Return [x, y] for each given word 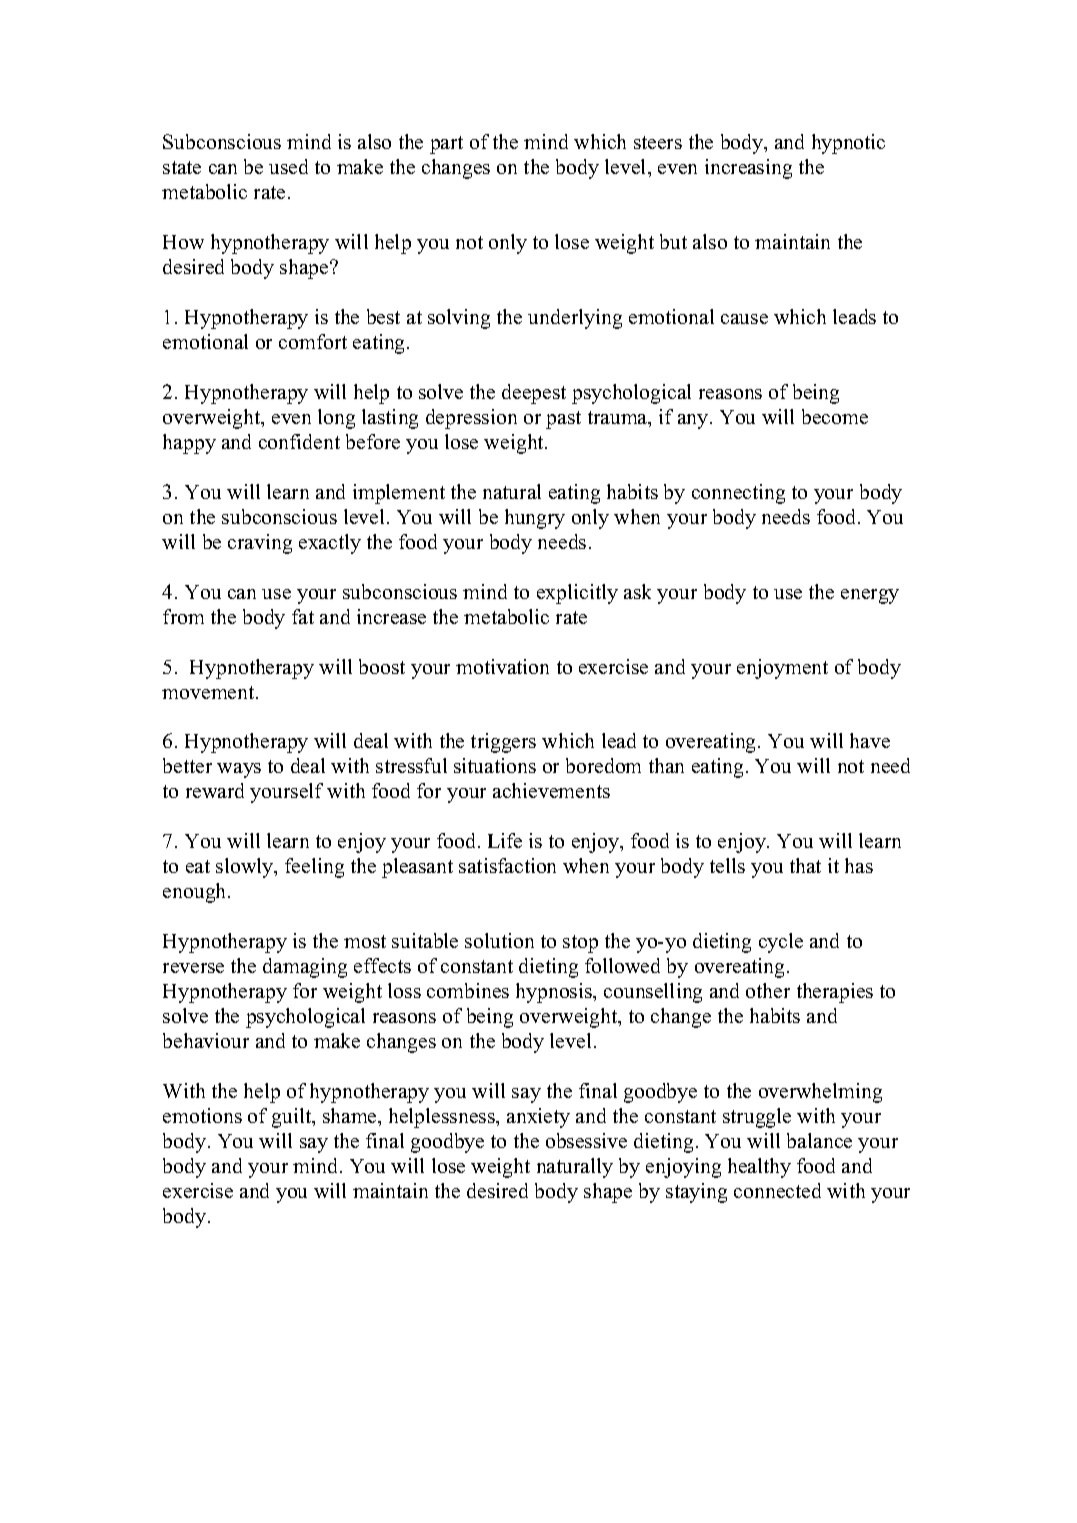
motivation [502, 666]
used [288, 166]
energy [870, 596]
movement [209, 692]
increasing [748, 169]
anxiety [538, 1118]
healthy [759, 1168]
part [446, 145]
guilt [293, 1118]
